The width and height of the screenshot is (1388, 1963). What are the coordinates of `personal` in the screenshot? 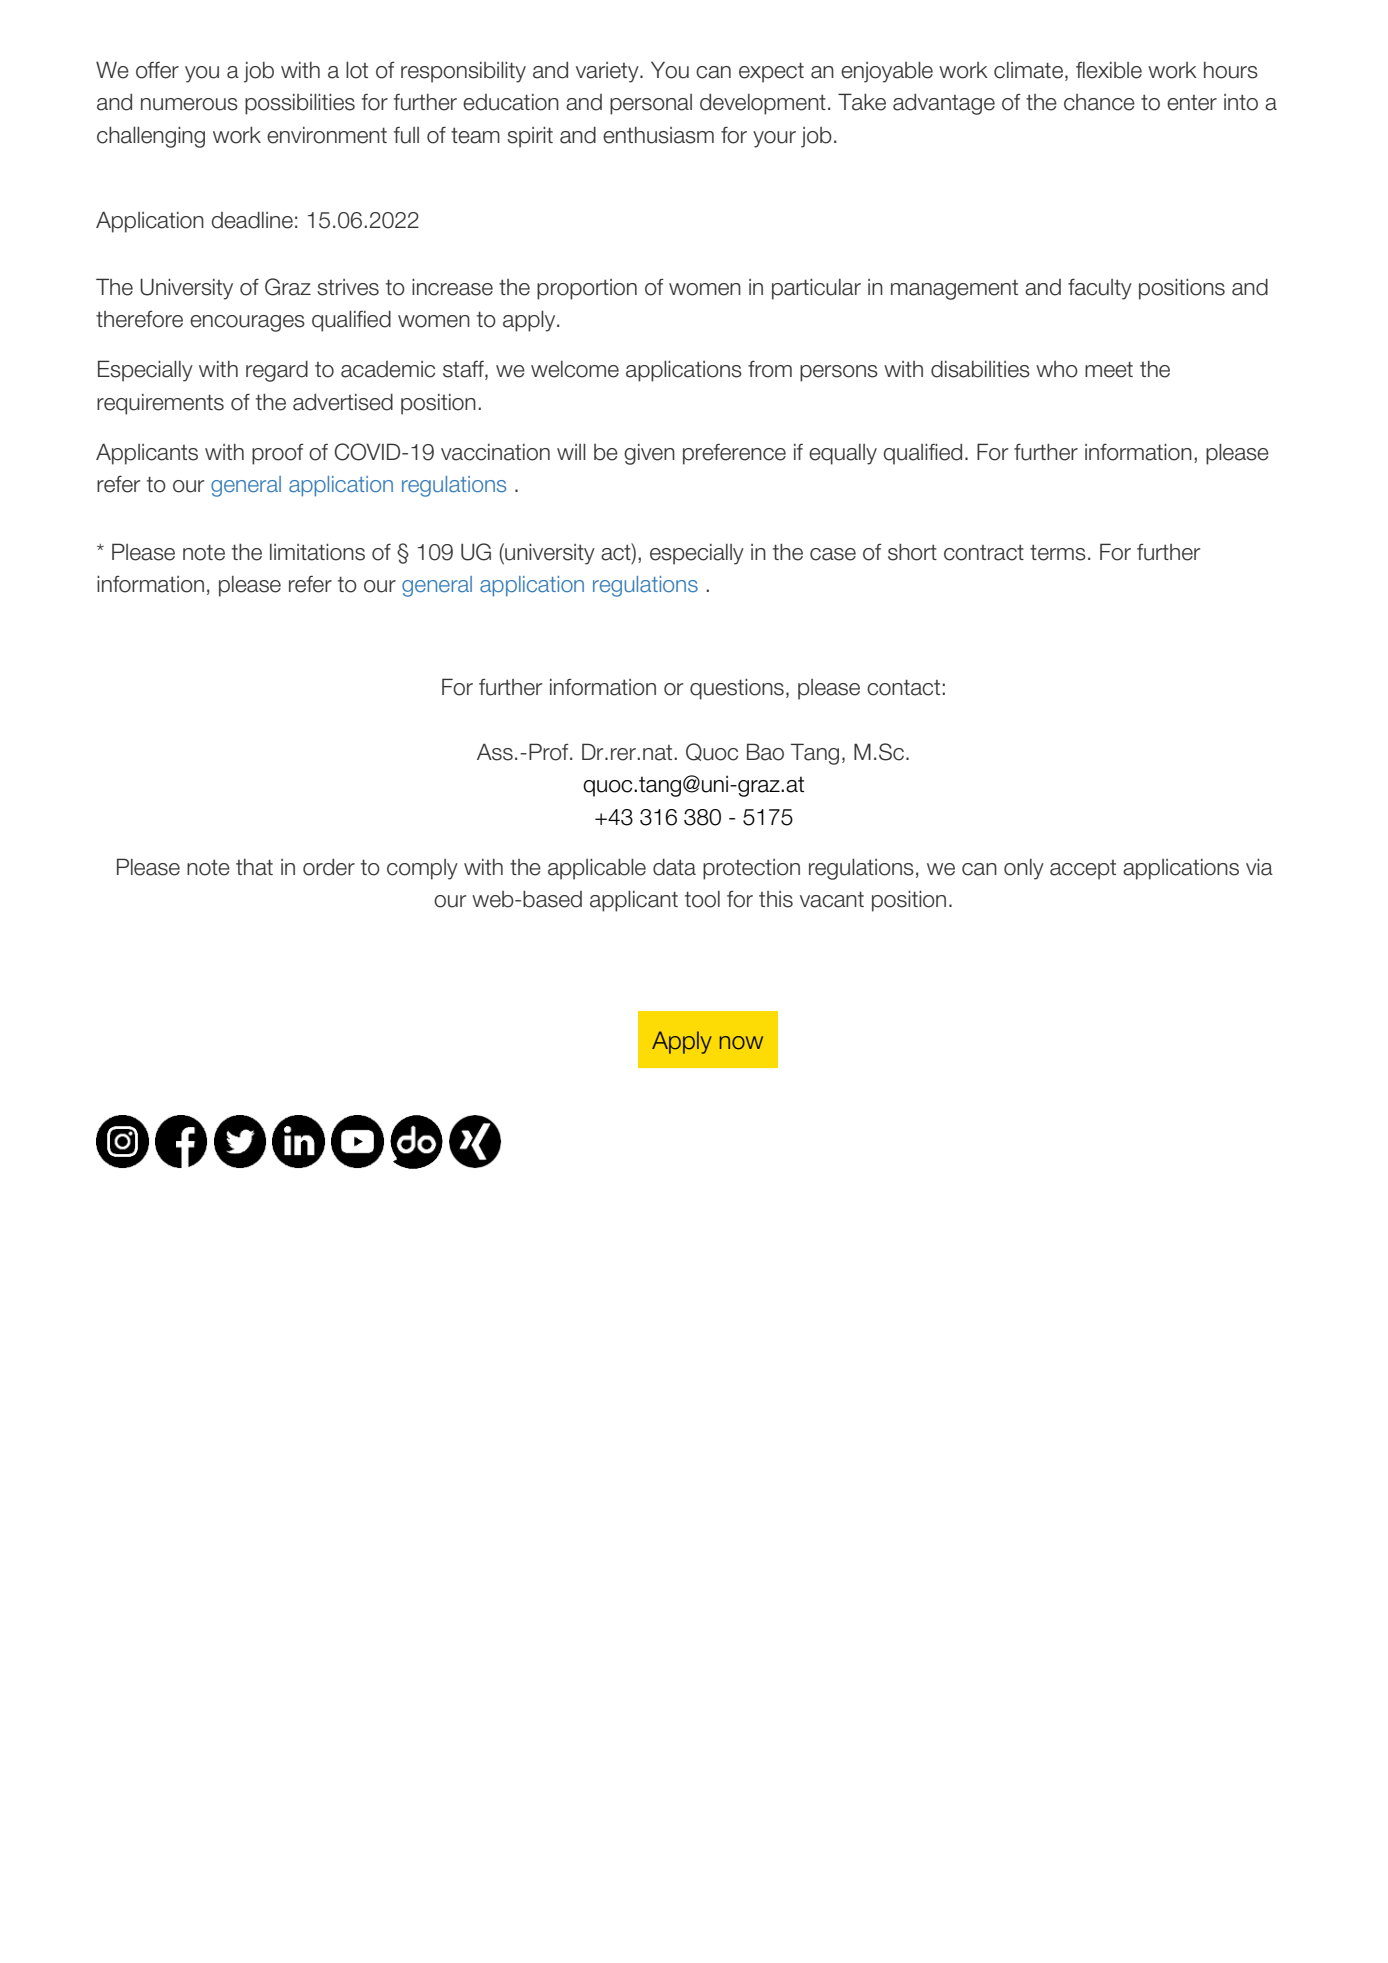 It's located at (651, 104).
